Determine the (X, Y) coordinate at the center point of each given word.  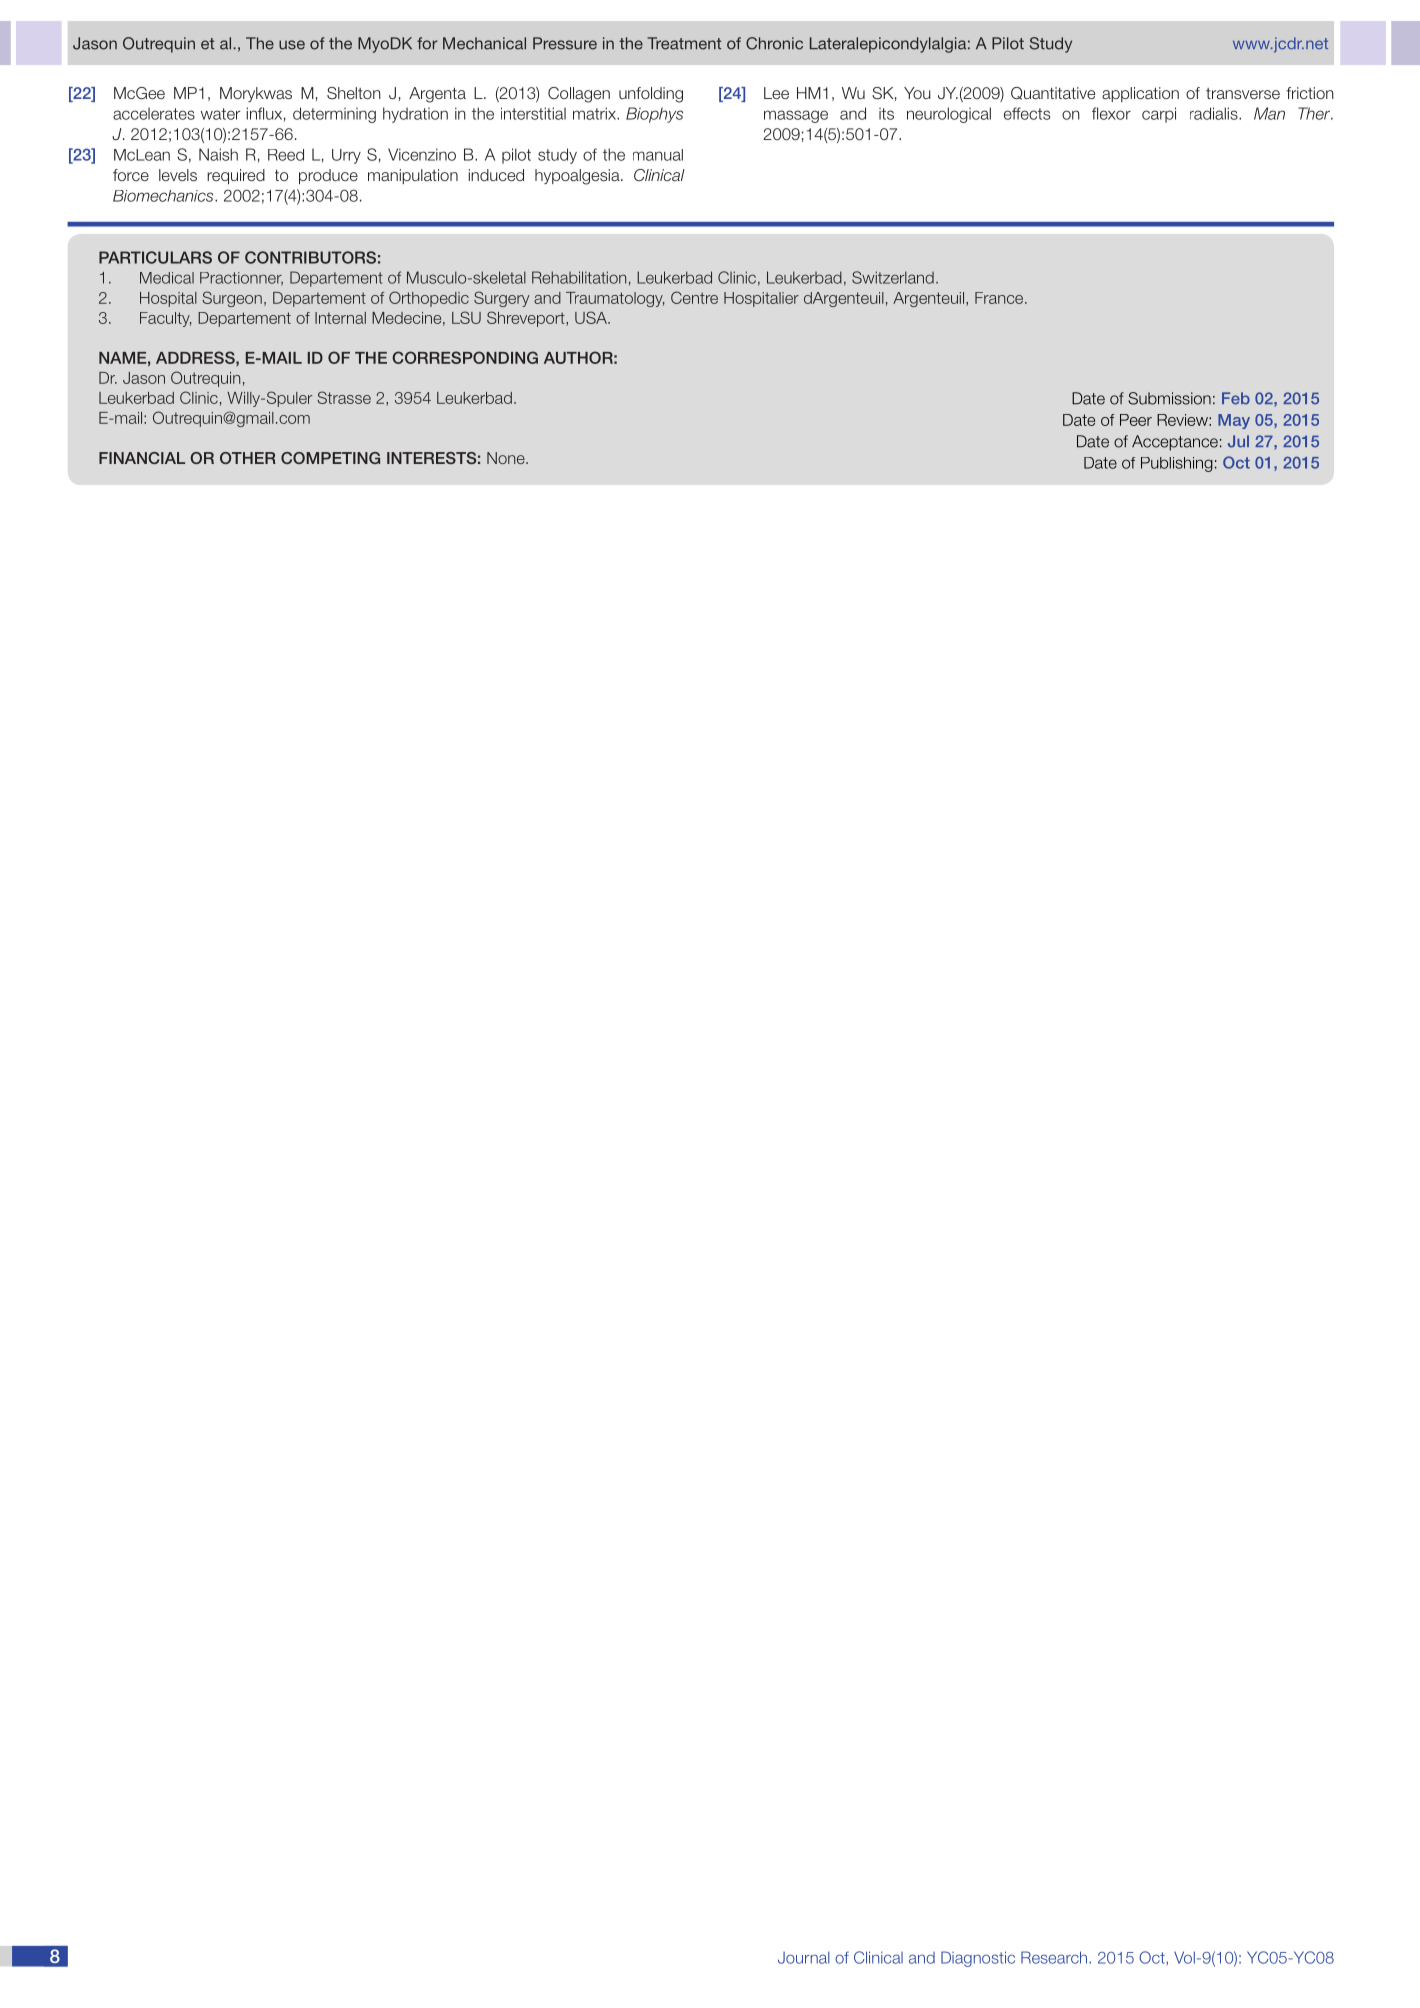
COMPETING (330, 458)
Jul (1238, 441)
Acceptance (1175, 443)
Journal (804, 1957)
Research (1055, 1957)
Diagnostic (978, 1959)
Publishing (1177, 464)
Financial (142, 458)
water (221, 114)
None (507, 458)
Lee (776, 93)
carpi (1159, 115)
